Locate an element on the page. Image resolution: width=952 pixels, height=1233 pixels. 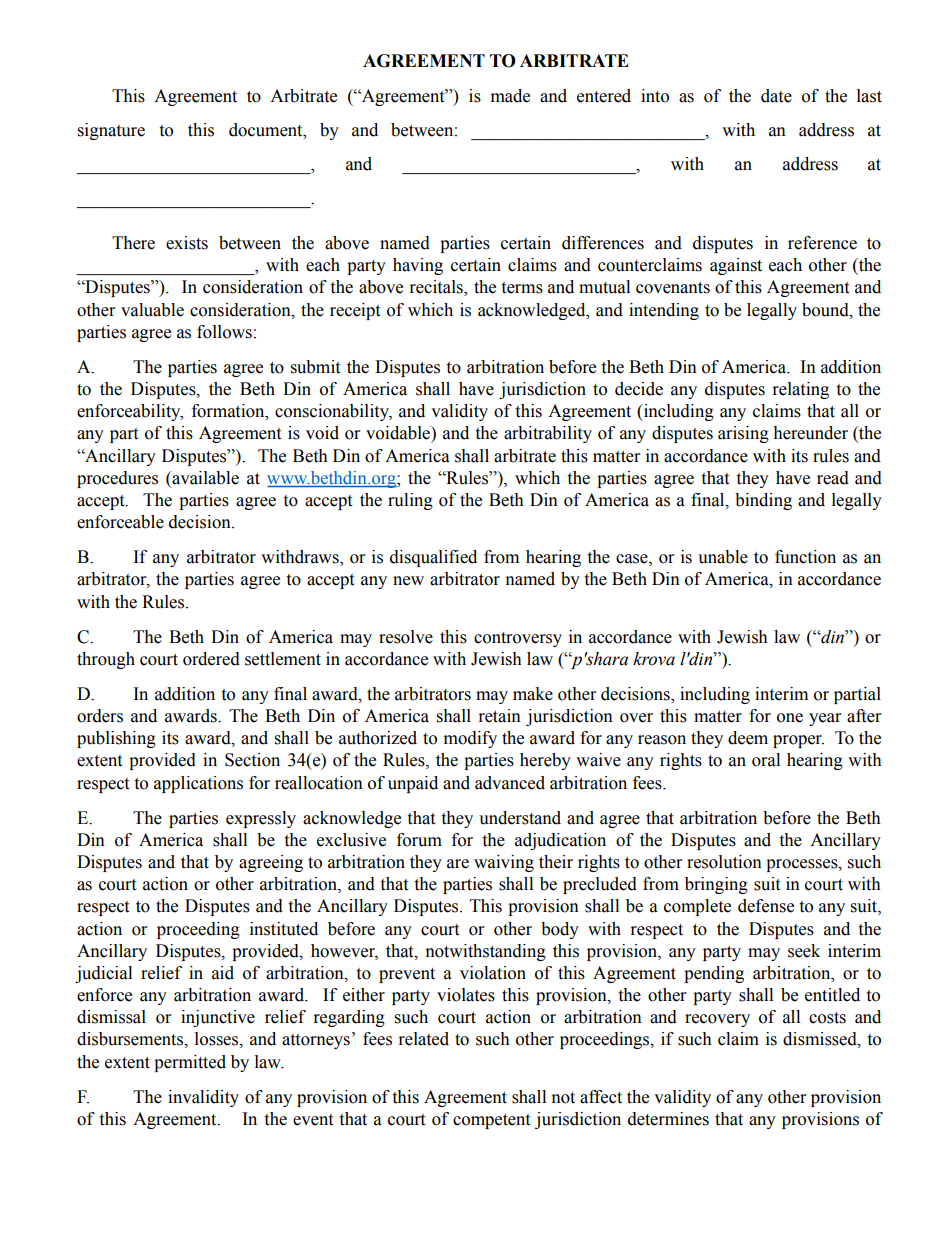
permitted is located at coordinates (190, 1063).
